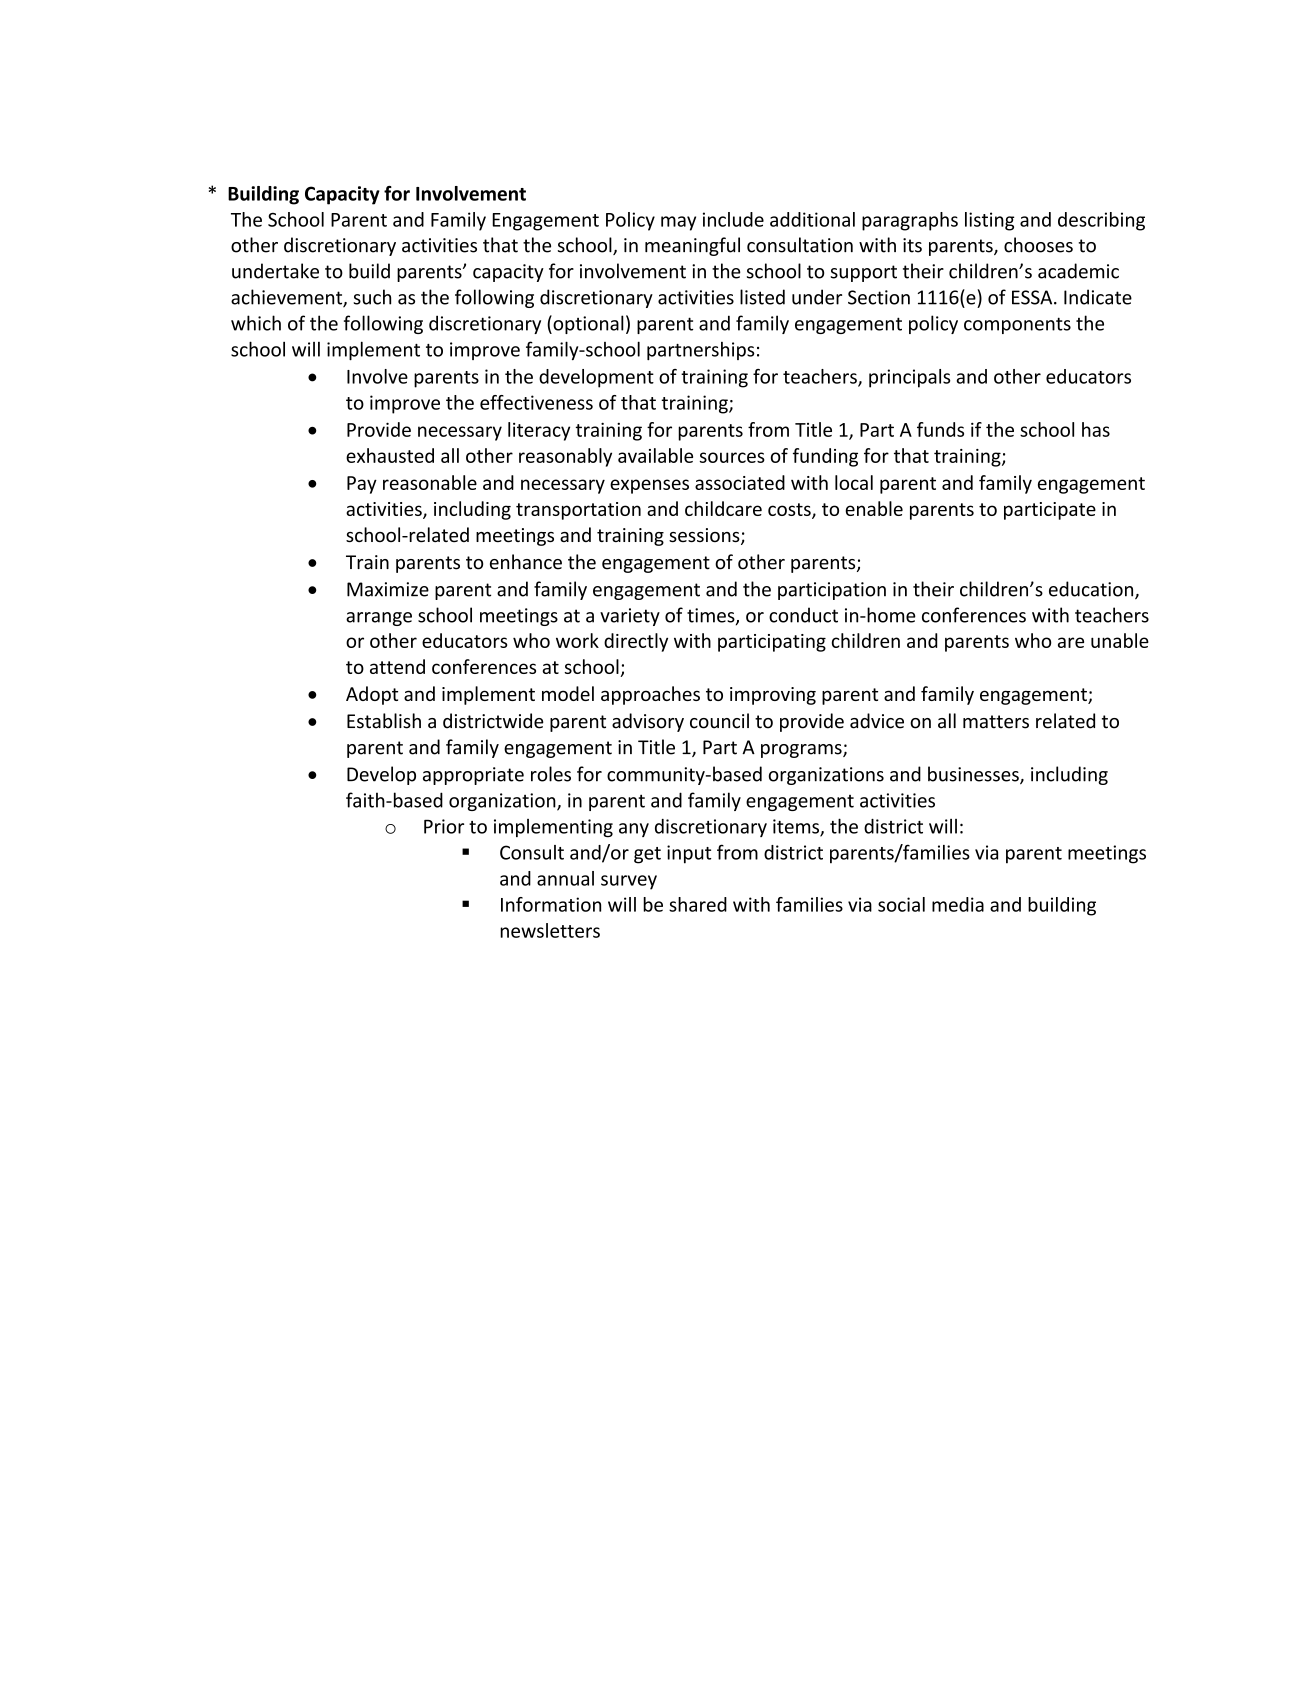  Describe the element at coordinates (719, 721) in the screenshot. I see `council` at that location.
